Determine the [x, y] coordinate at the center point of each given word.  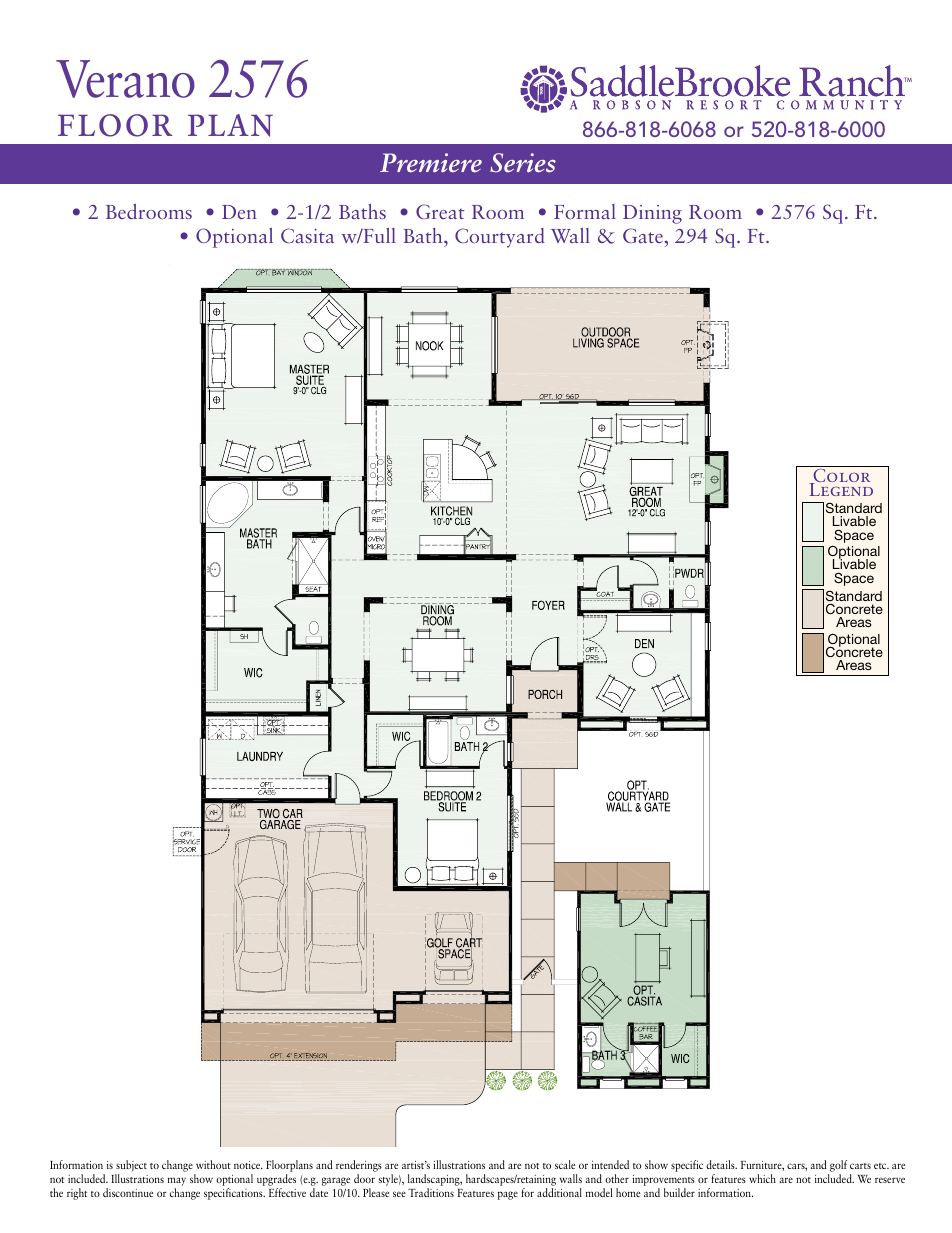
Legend [841, 488]
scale [565, 1164]
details [721, 1164]
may [177, 1183]
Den [239, 212]
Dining [652, 214]
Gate [643, 235]
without [213, 1164]
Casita [307, 235]
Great [440, 211]
